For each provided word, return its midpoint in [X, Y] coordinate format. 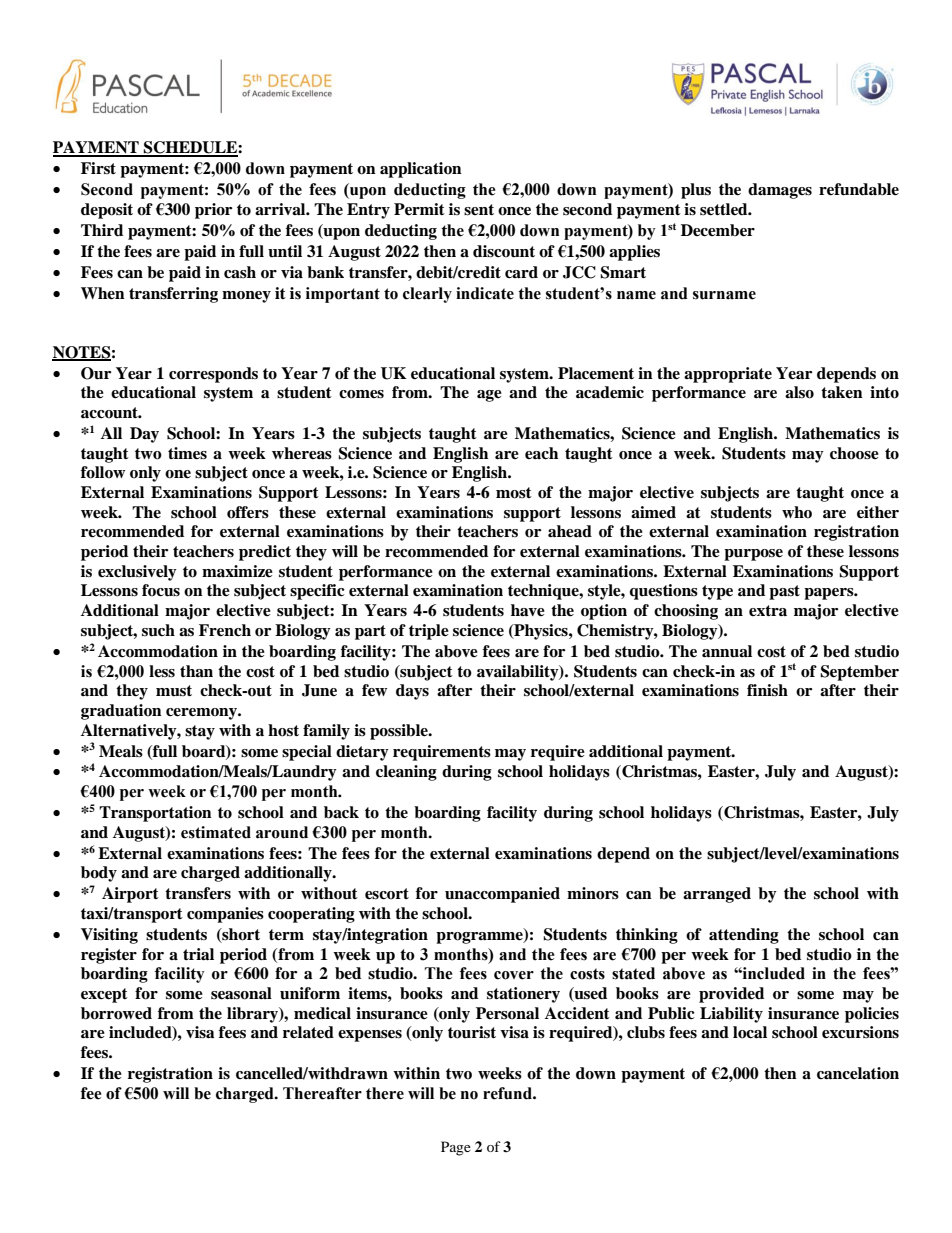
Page [456, 1148]
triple [429, 632]
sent [479, 210]
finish [767, 690]
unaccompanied [502, 895]
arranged [717, 895]
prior [213, 211]
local [750, 1032]
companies [225, 915]
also [799, 392]
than [196, 671]
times [187, 453]
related [308, 1032]
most [514, 493]
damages [780, 191]
